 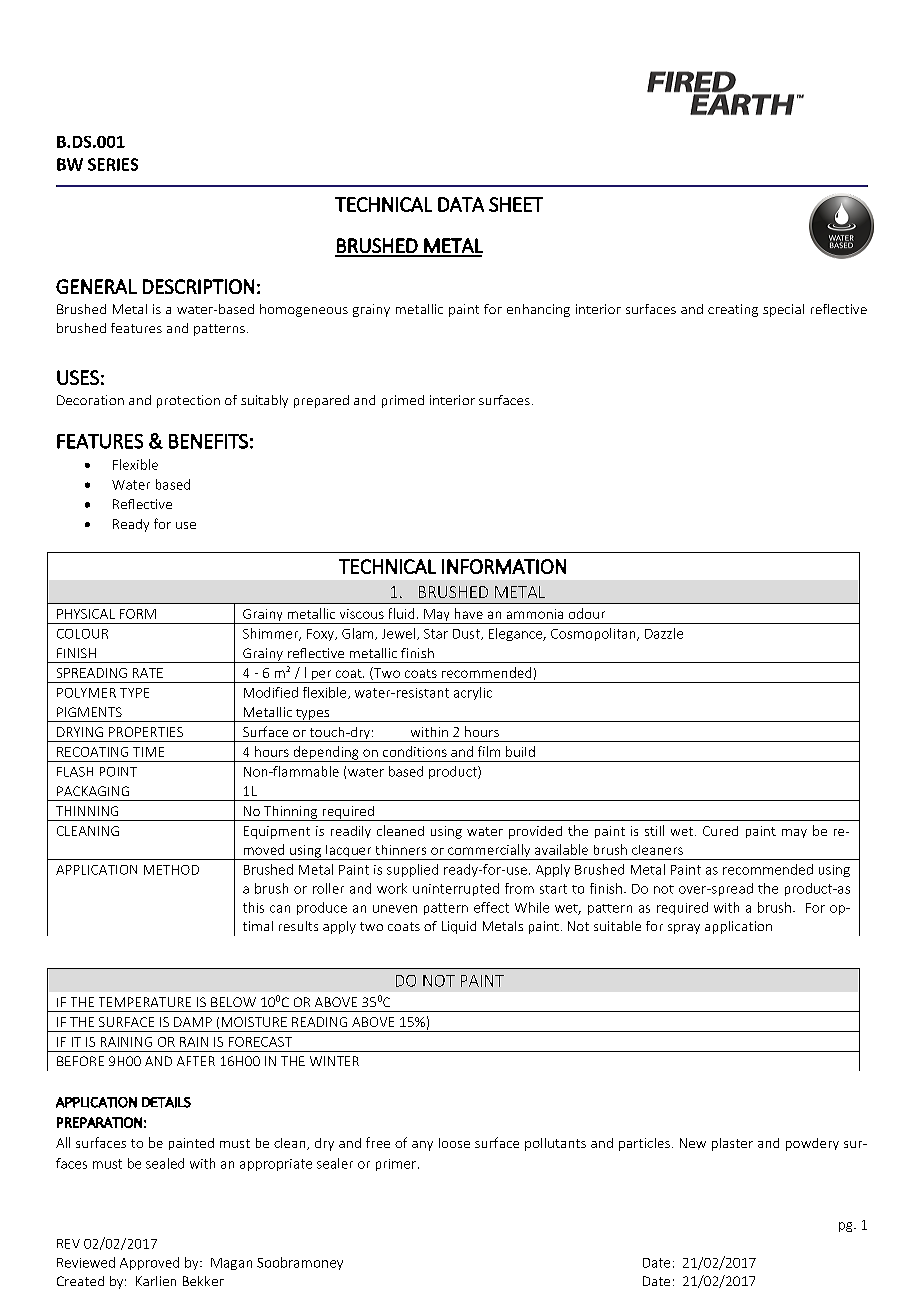 I want to click on DATA, so click(x=461, y=204).
